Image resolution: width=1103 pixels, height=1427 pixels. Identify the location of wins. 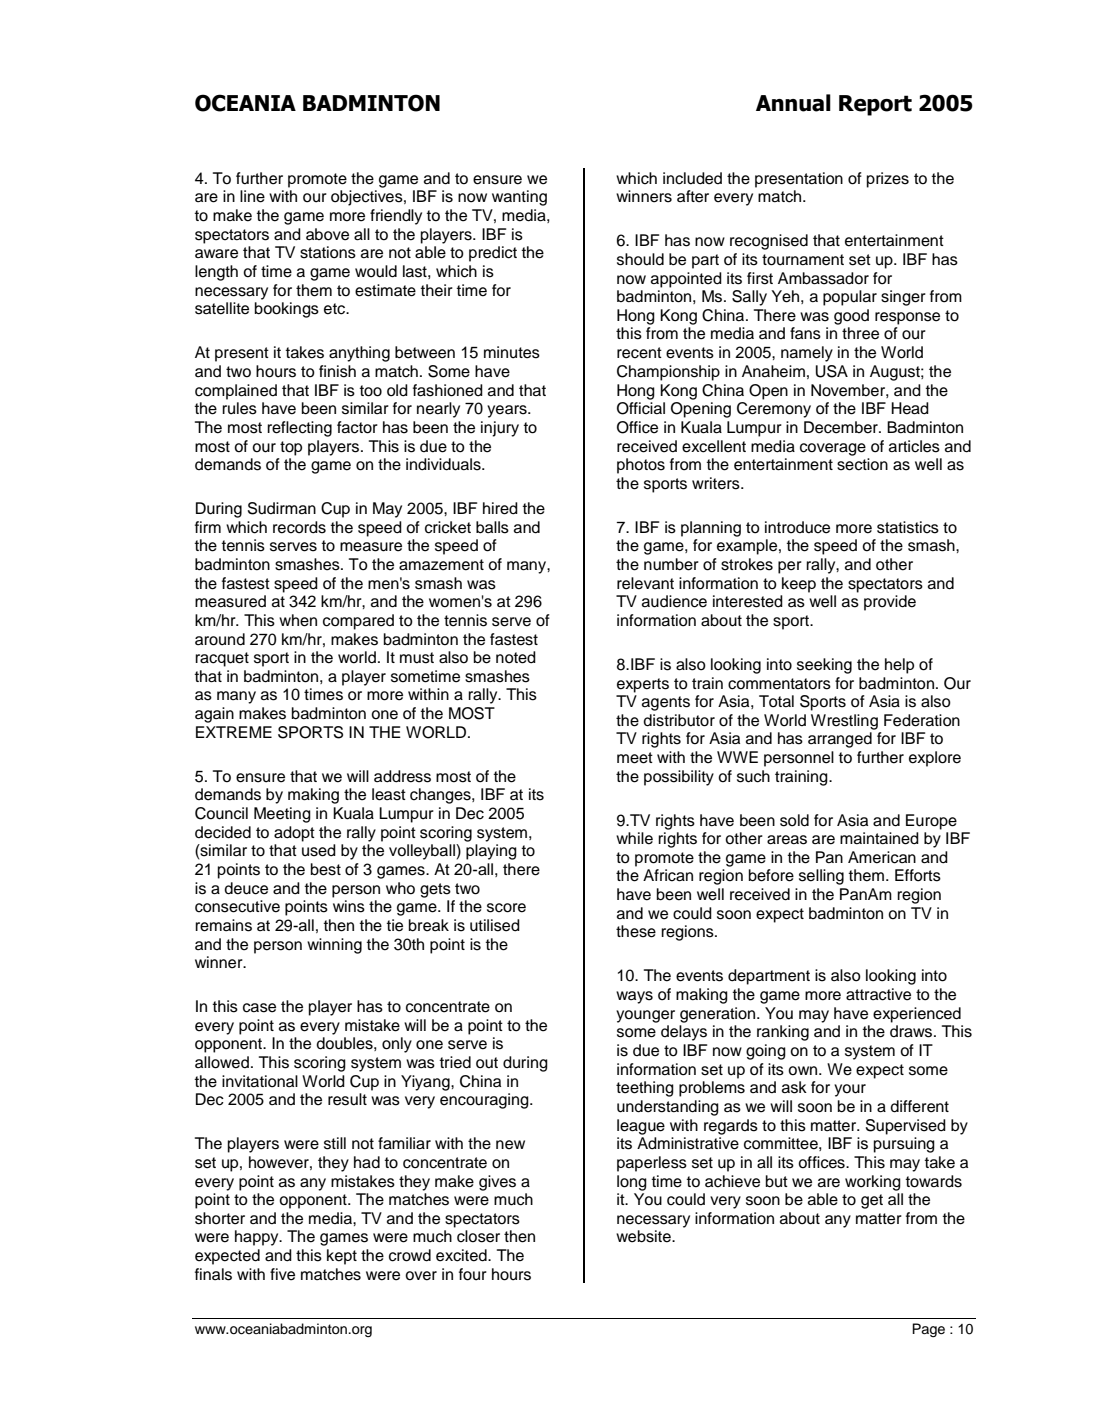
(349, 906).
